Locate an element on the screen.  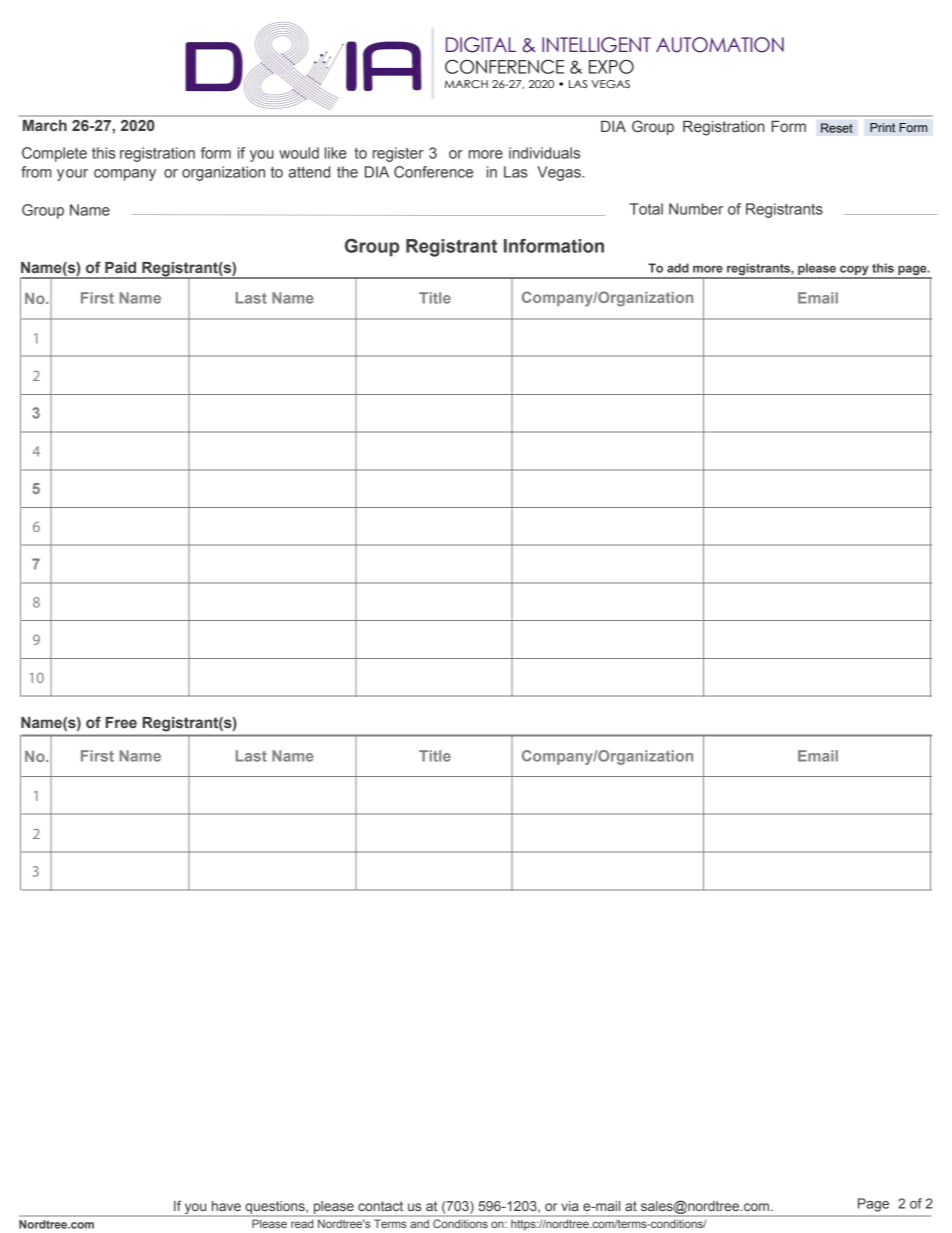
Complete is located at coordinates (54, 154).
